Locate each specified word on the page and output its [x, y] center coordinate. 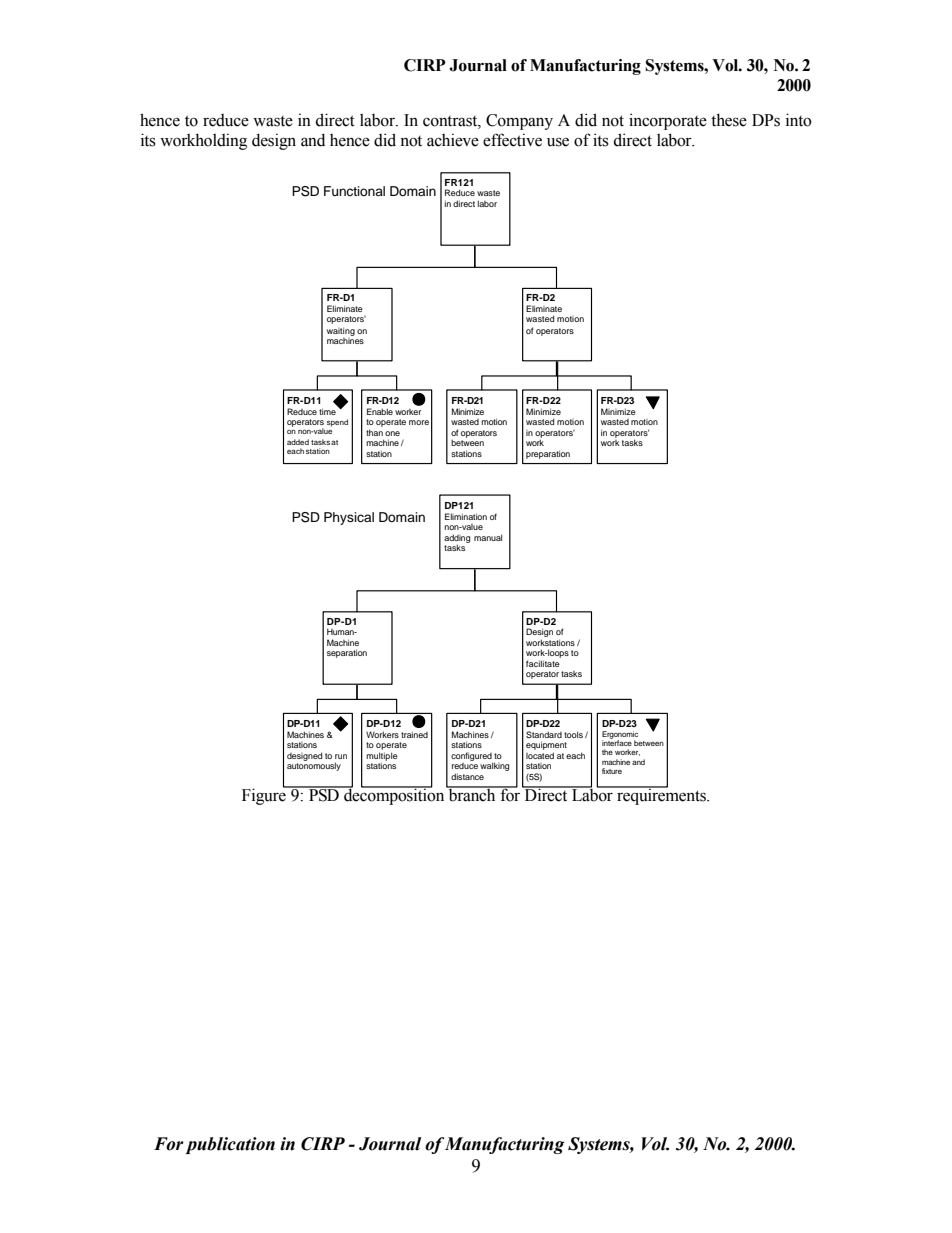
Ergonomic [620, 736]
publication [230, 1145]
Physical [349, 518]
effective [512, 140]
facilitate [543, 663]
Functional [354, 191]
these [729, 120]
